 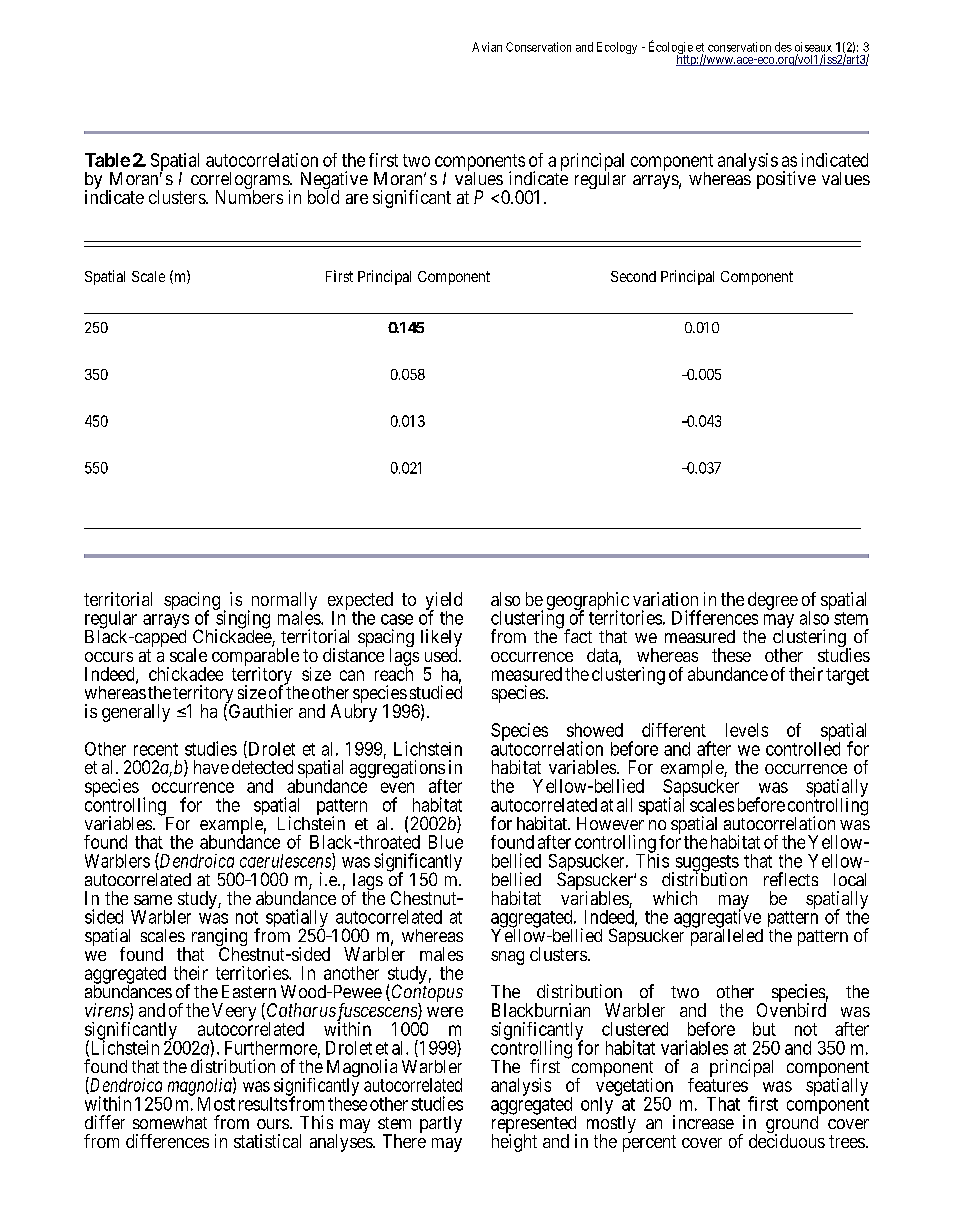 I want to click on somewhat, so click(x=170, y=1122).
